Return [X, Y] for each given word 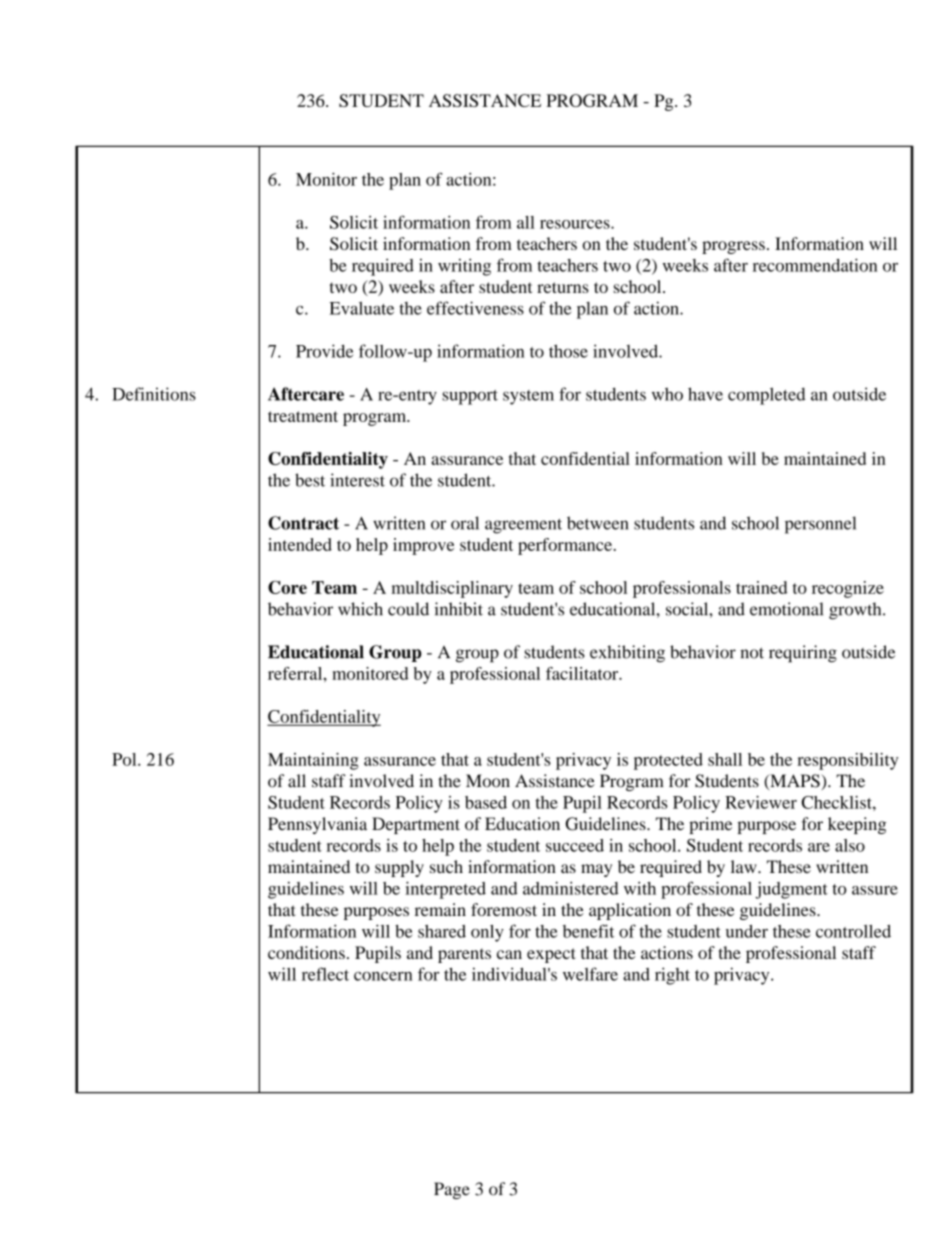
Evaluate [361, 308]
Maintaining [313, 761]
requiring [803, 654]
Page [452, 1190]
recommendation [815, 265]
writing [464, 267]
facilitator [583, 673]
